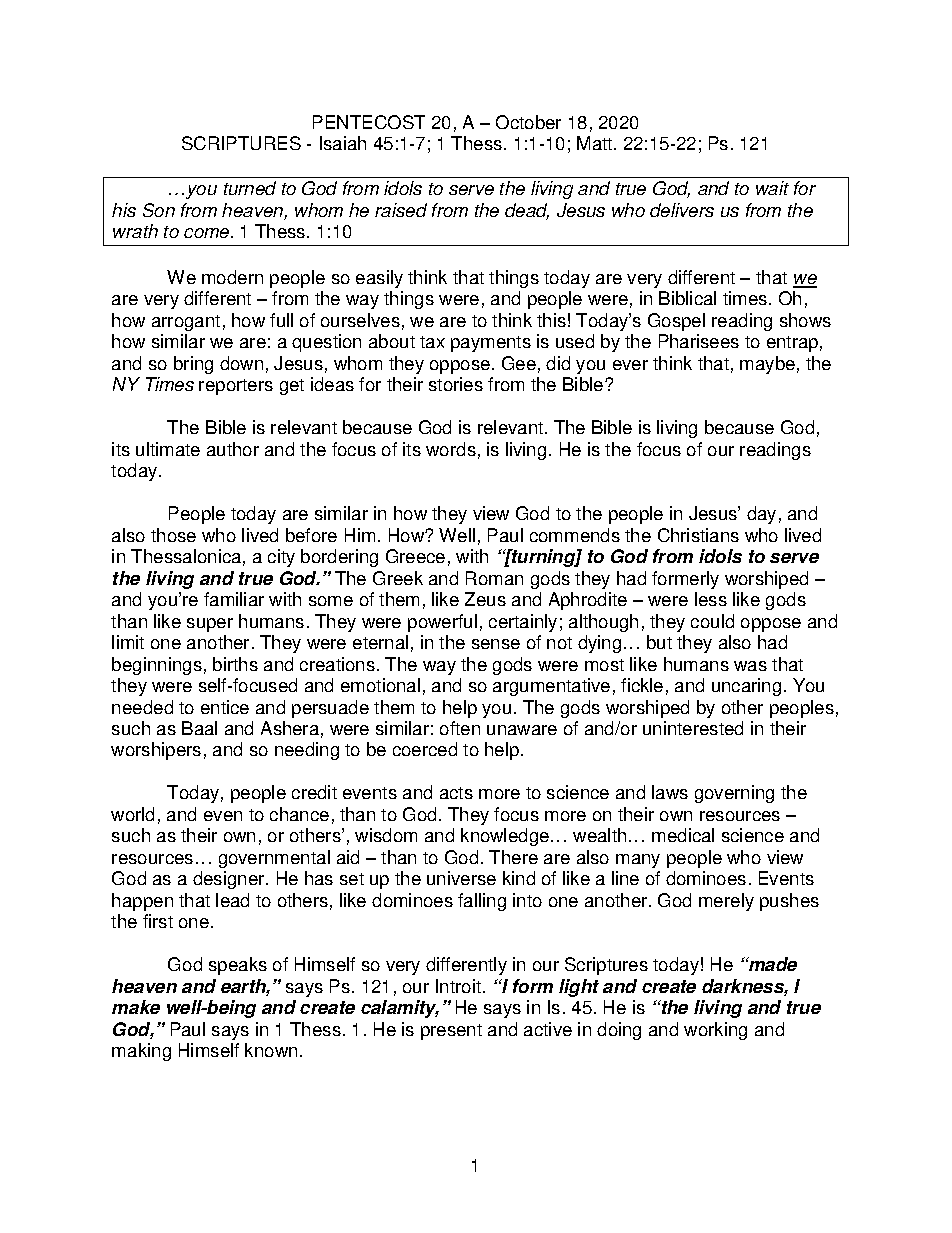 The width and height of the document is (952, 1233). What do you see at coordinates (699, 341) in the document?
I see `Pharisees` at bounding box center [699, 341].
